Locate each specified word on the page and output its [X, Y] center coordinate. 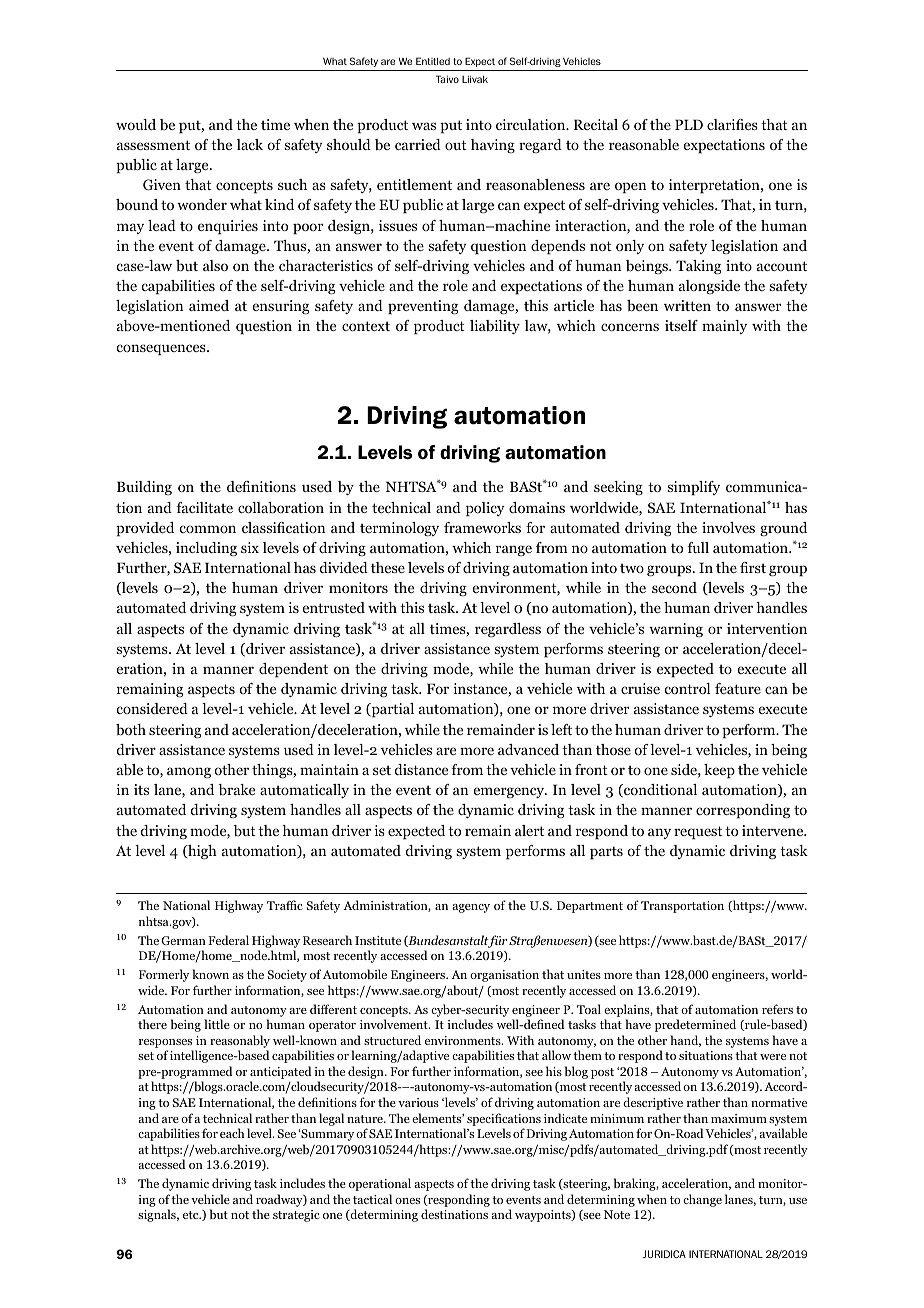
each [232, 1133]
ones [407, 1201]
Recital [596, 124]
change [702, 1200]
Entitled [433, 61]
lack [250, 144]
